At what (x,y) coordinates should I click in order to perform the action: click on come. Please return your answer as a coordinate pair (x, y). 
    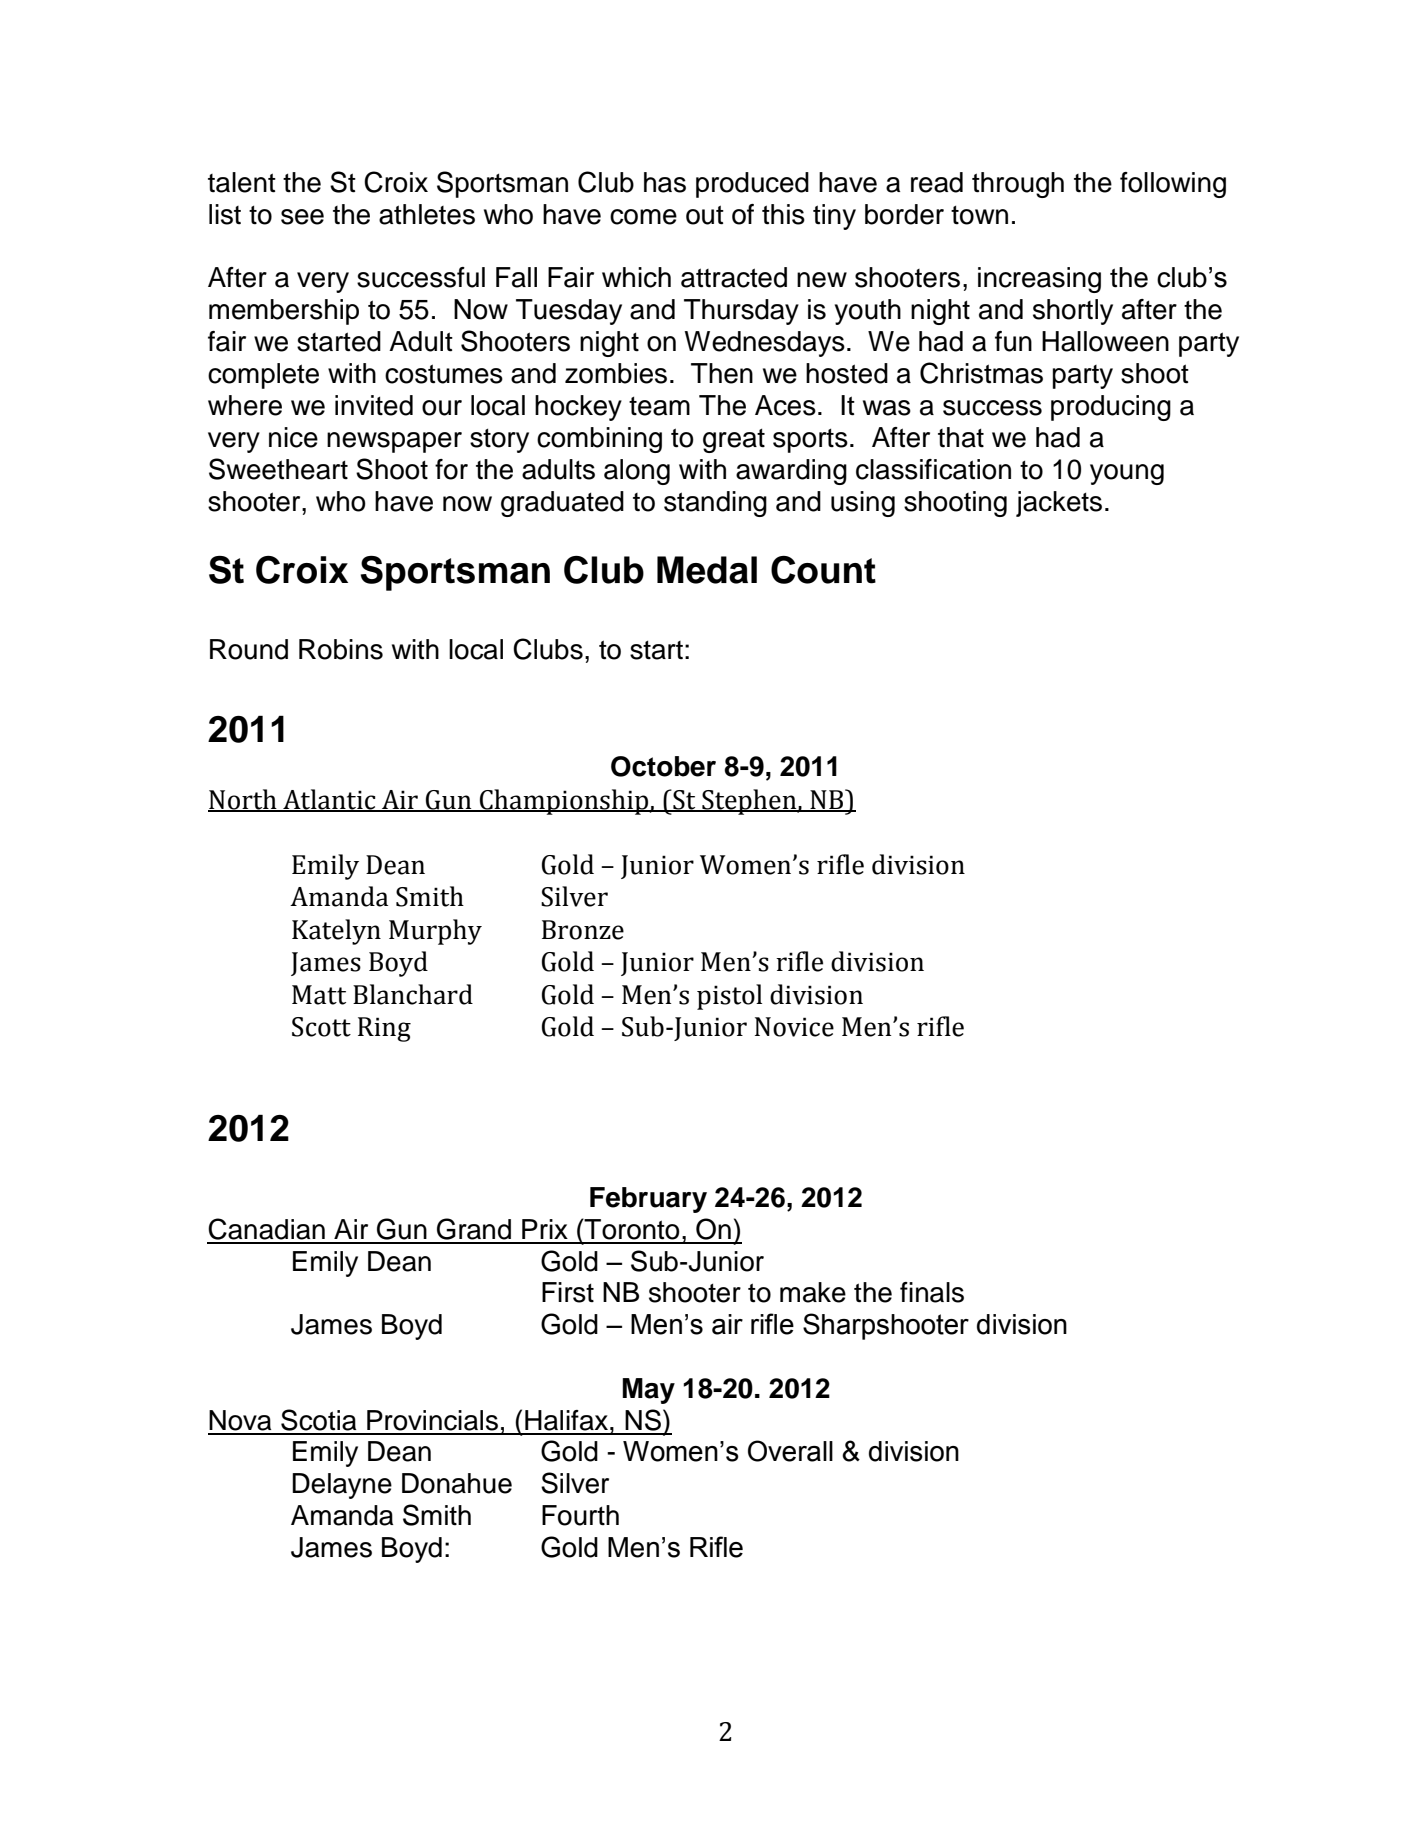
    Looking at the image, I should click on (643, 217).
